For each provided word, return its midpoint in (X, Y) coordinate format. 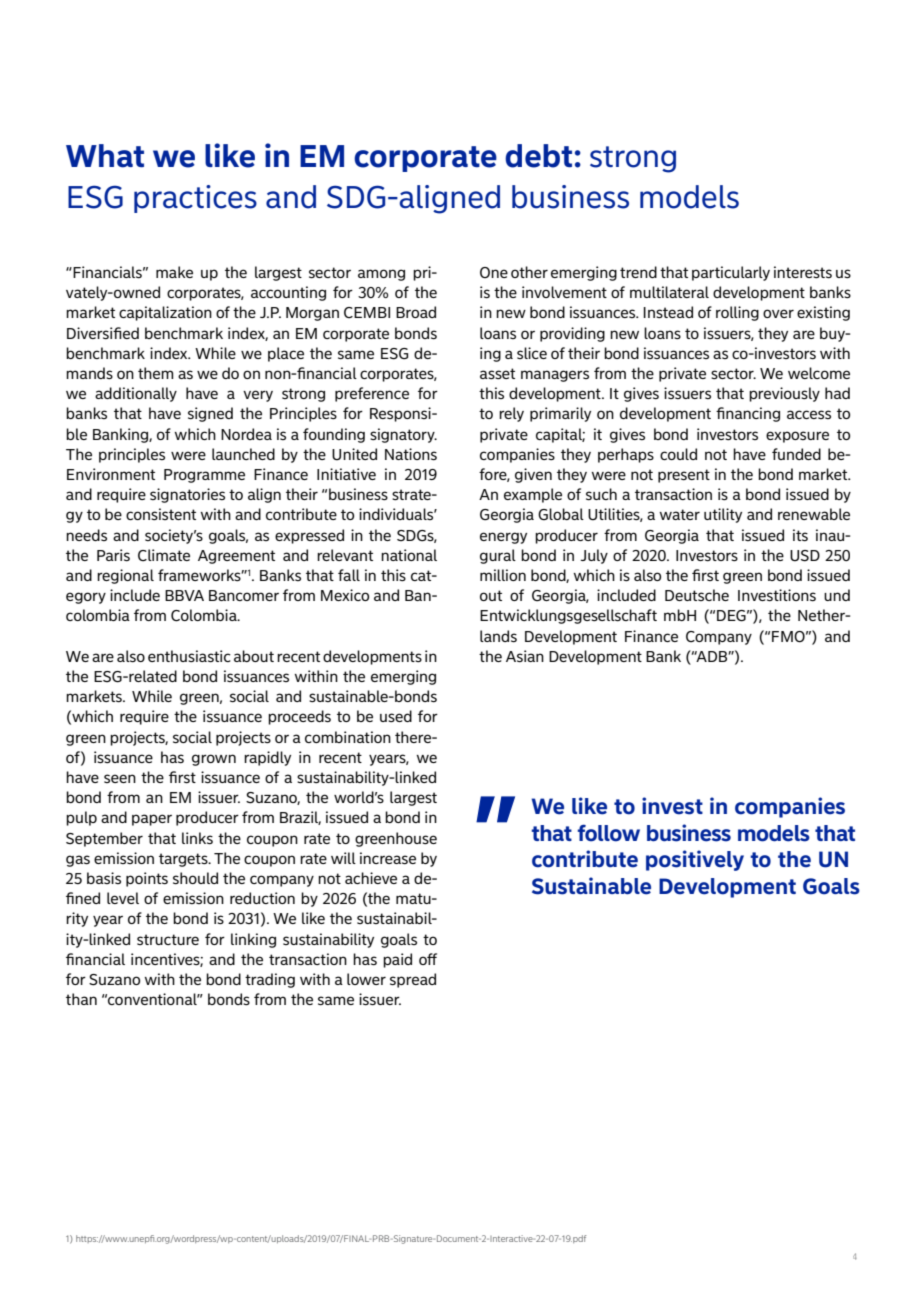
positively (695, 860)
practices (195, 199)
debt (538, 156)
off (428, 959)
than (81, 999)
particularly (731, 273)
